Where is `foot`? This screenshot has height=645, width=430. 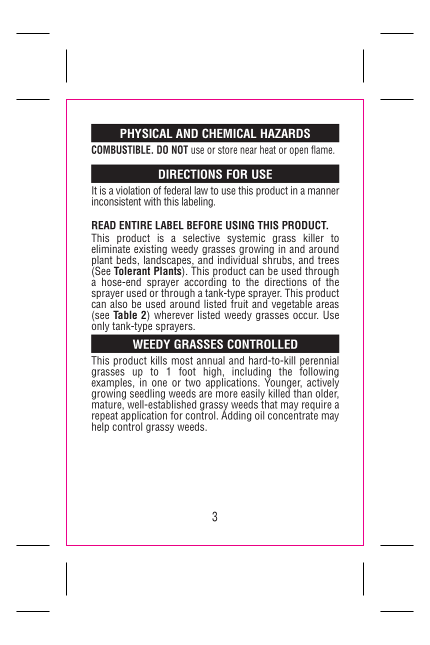
foot is located at coordinates (187, 371).
